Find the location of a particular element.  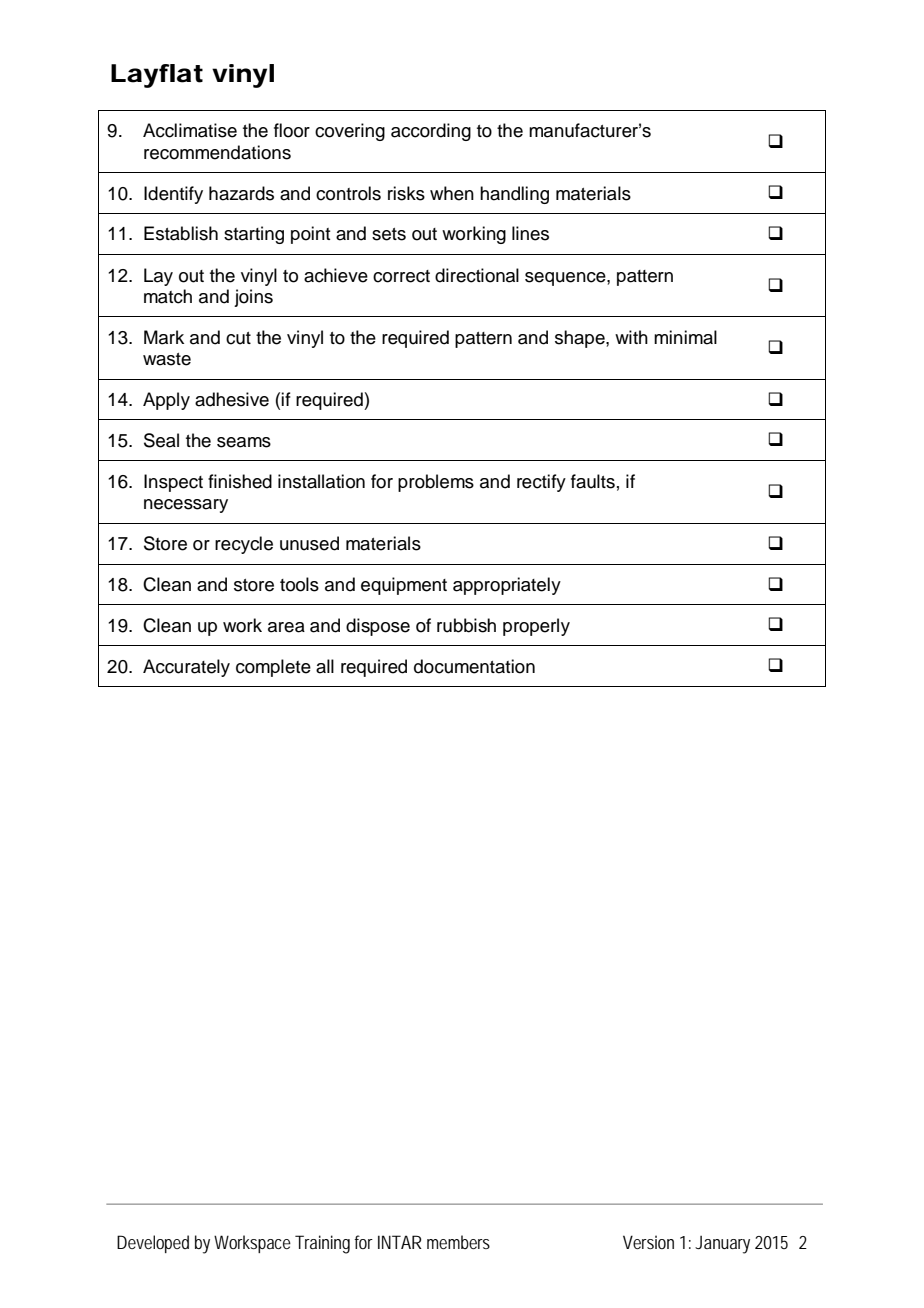

problems is located at coordinates (436, 483).
